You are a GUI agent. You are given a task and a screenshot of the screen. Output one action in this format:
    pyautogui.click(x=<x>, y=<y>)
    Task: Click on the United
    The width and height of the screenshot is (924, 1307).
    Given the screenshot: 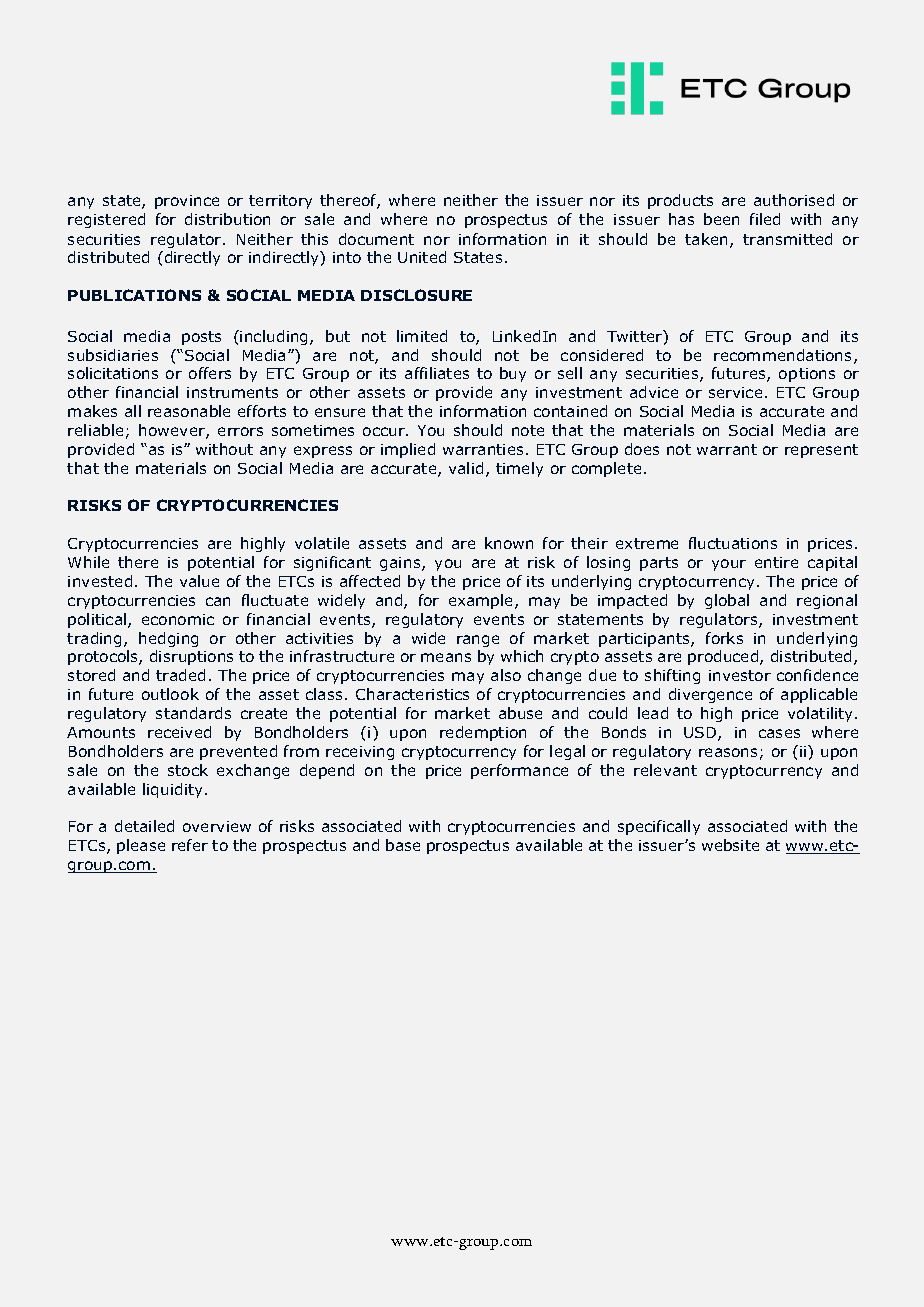 What is the action you would take?
    pyautogui.click(x=422, y=257)
